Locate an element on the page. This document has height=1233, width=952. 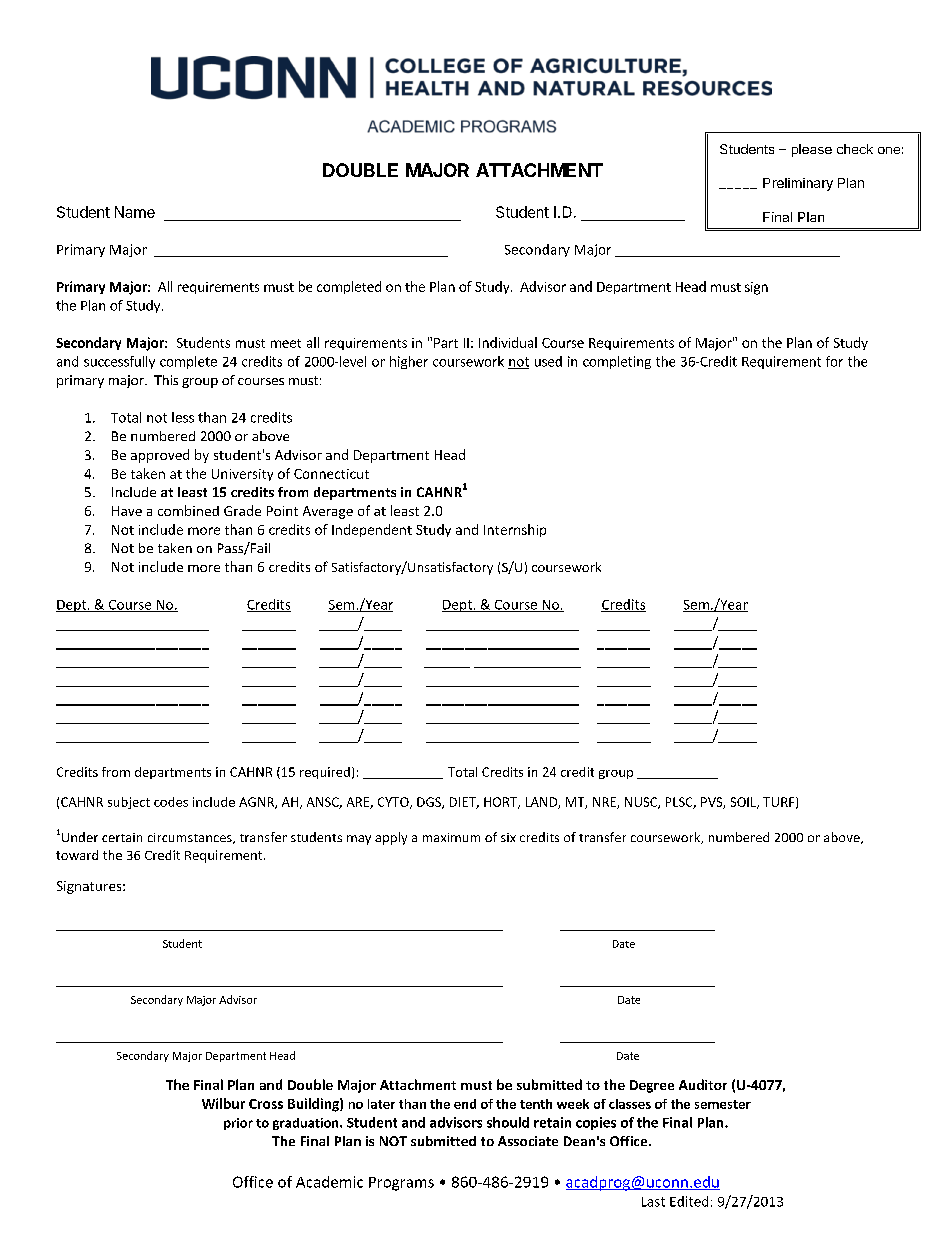
Individual is located at coordinates (508, 342).
